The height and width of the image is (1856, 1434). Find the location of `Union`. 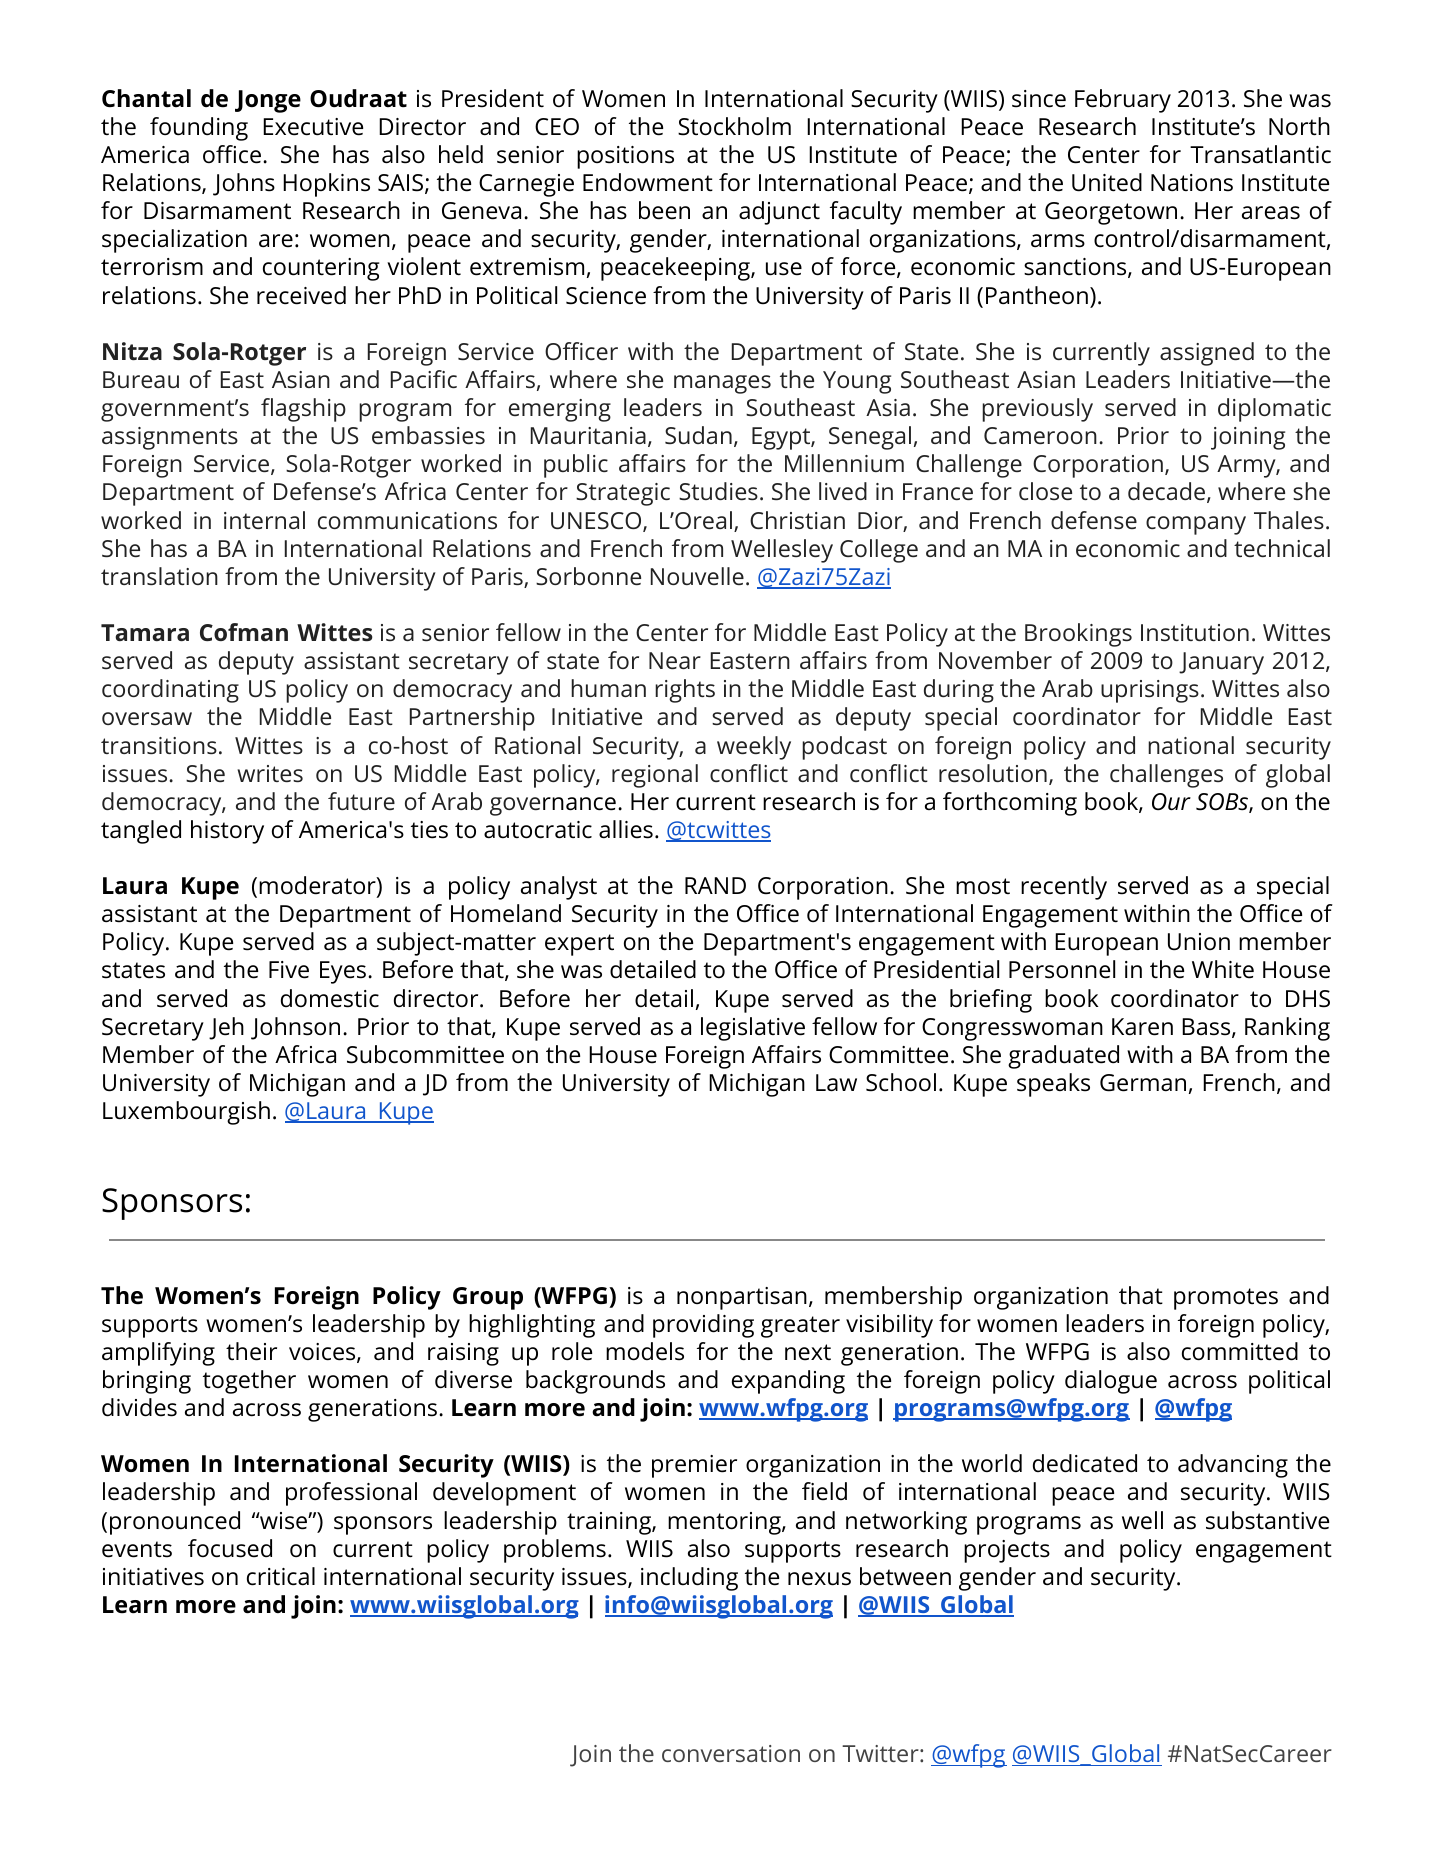

Union is located at coordinates (1199, 942).
